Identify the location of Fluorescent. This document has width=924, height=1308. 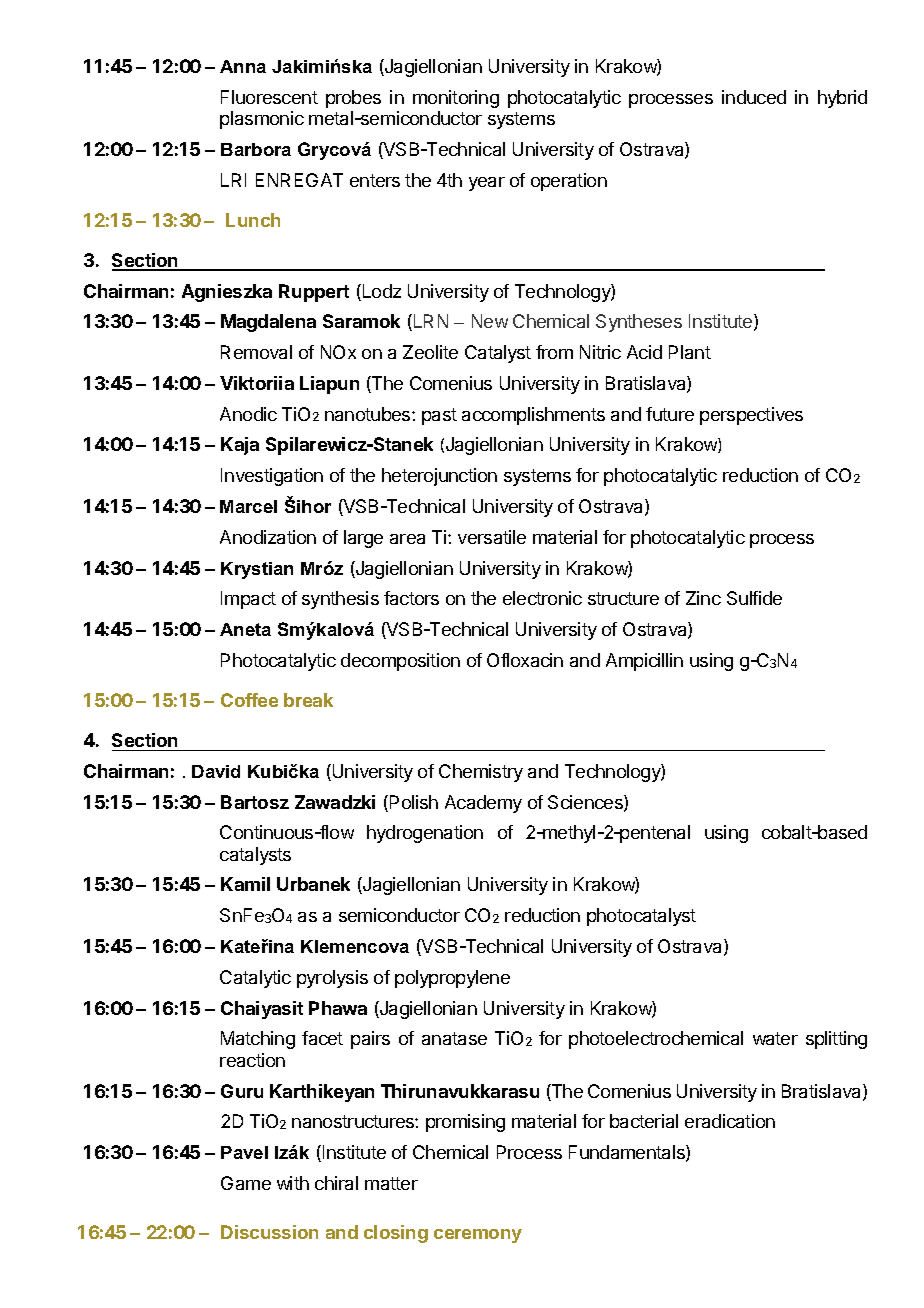
(269, 97).
